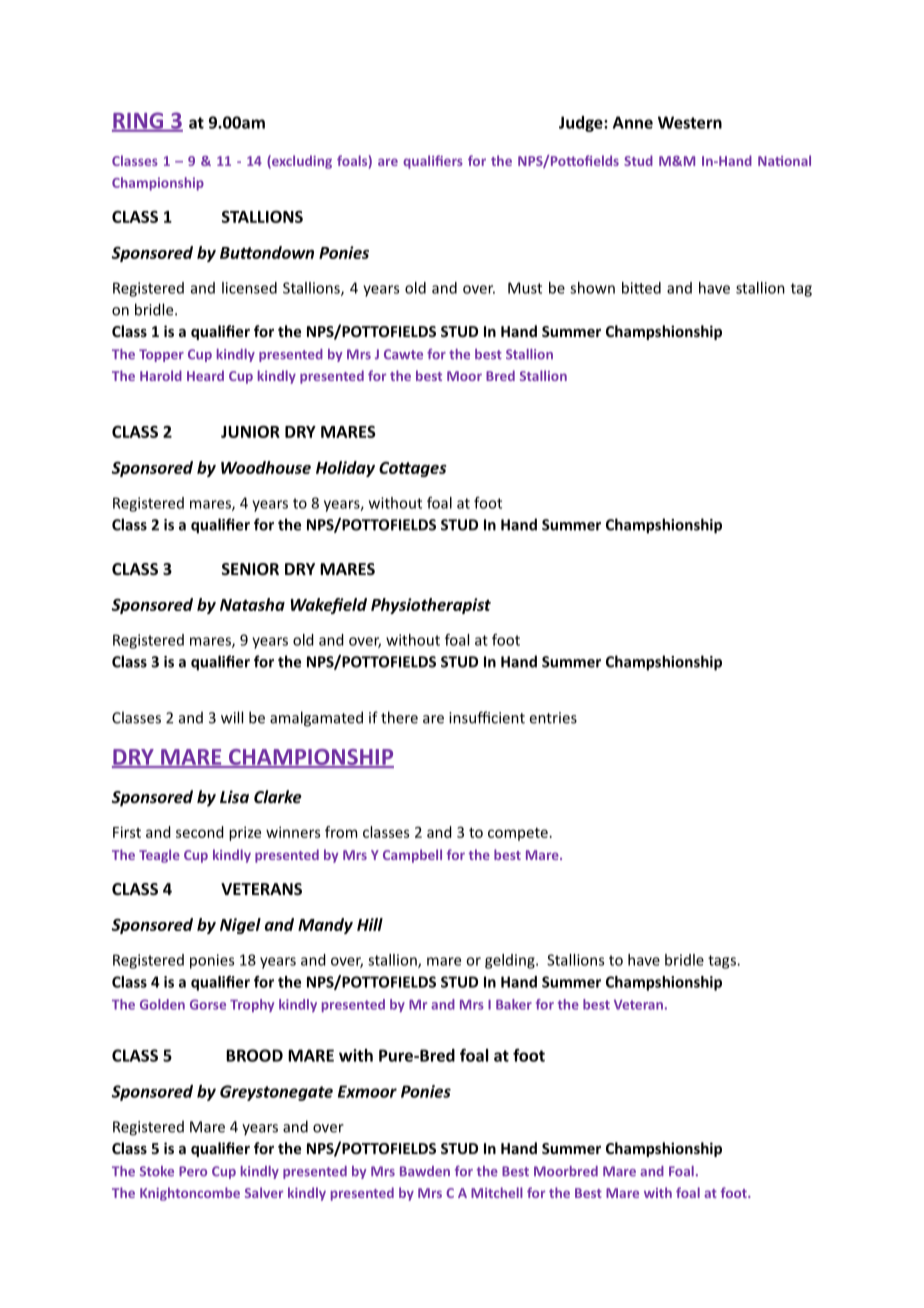 This screenshot has width=924, height=1308. Describe the element at coordinates (582, 124) in the screenshot. I see `Judge` at that location.
